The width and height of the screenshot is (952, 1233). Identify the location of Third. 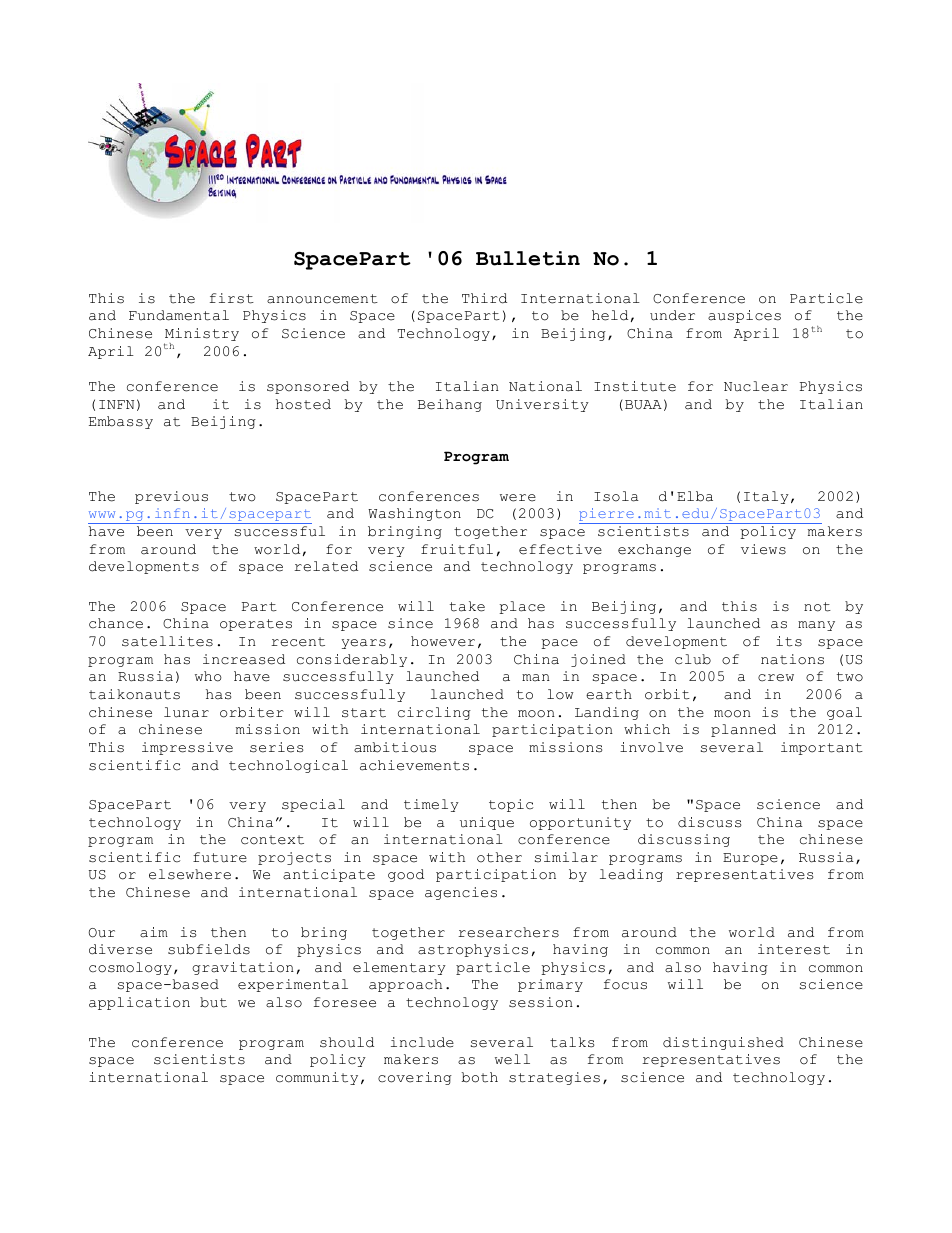
(484, 298).
